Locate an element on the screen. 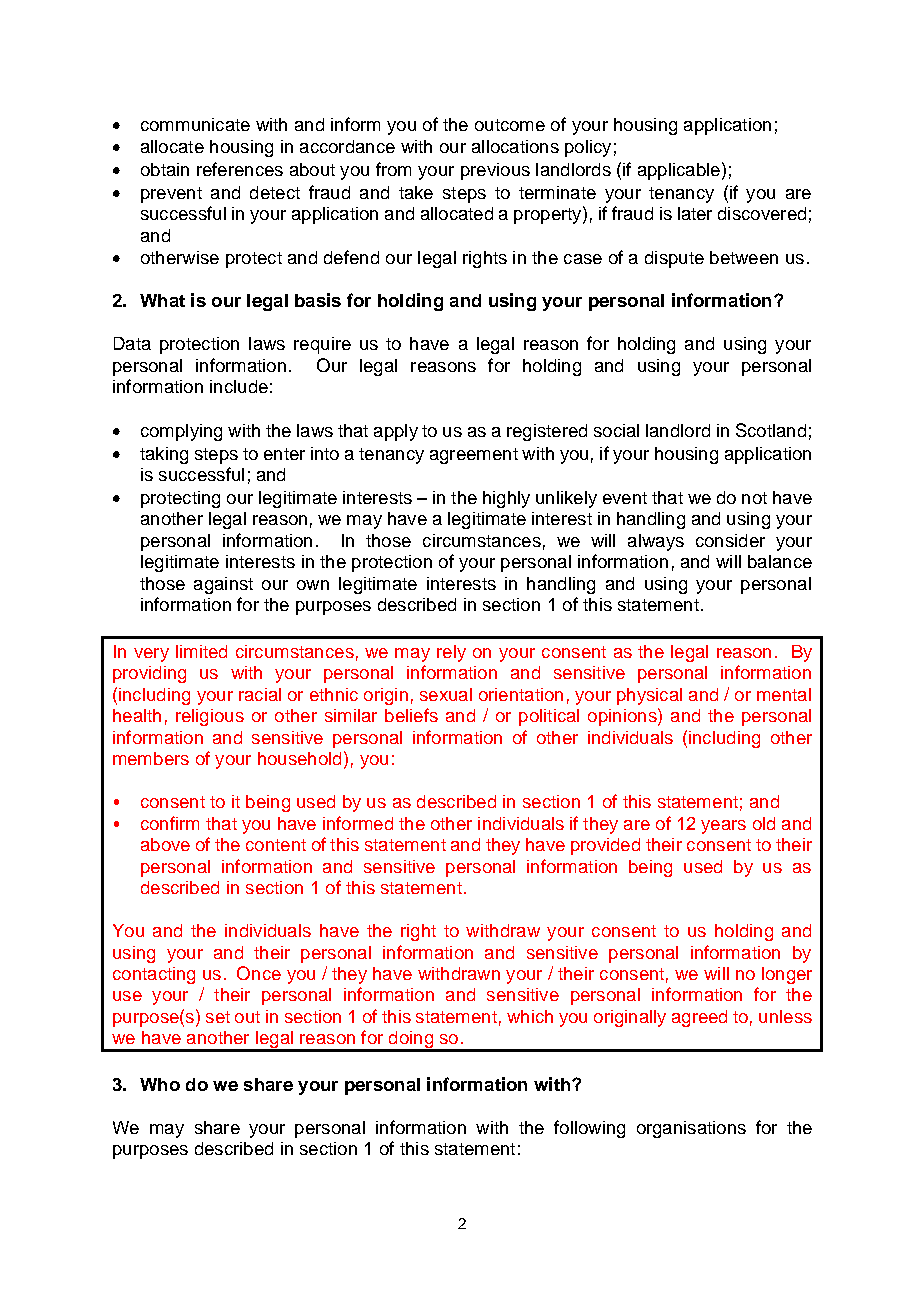  previous is located at coordinates (495, 171).
